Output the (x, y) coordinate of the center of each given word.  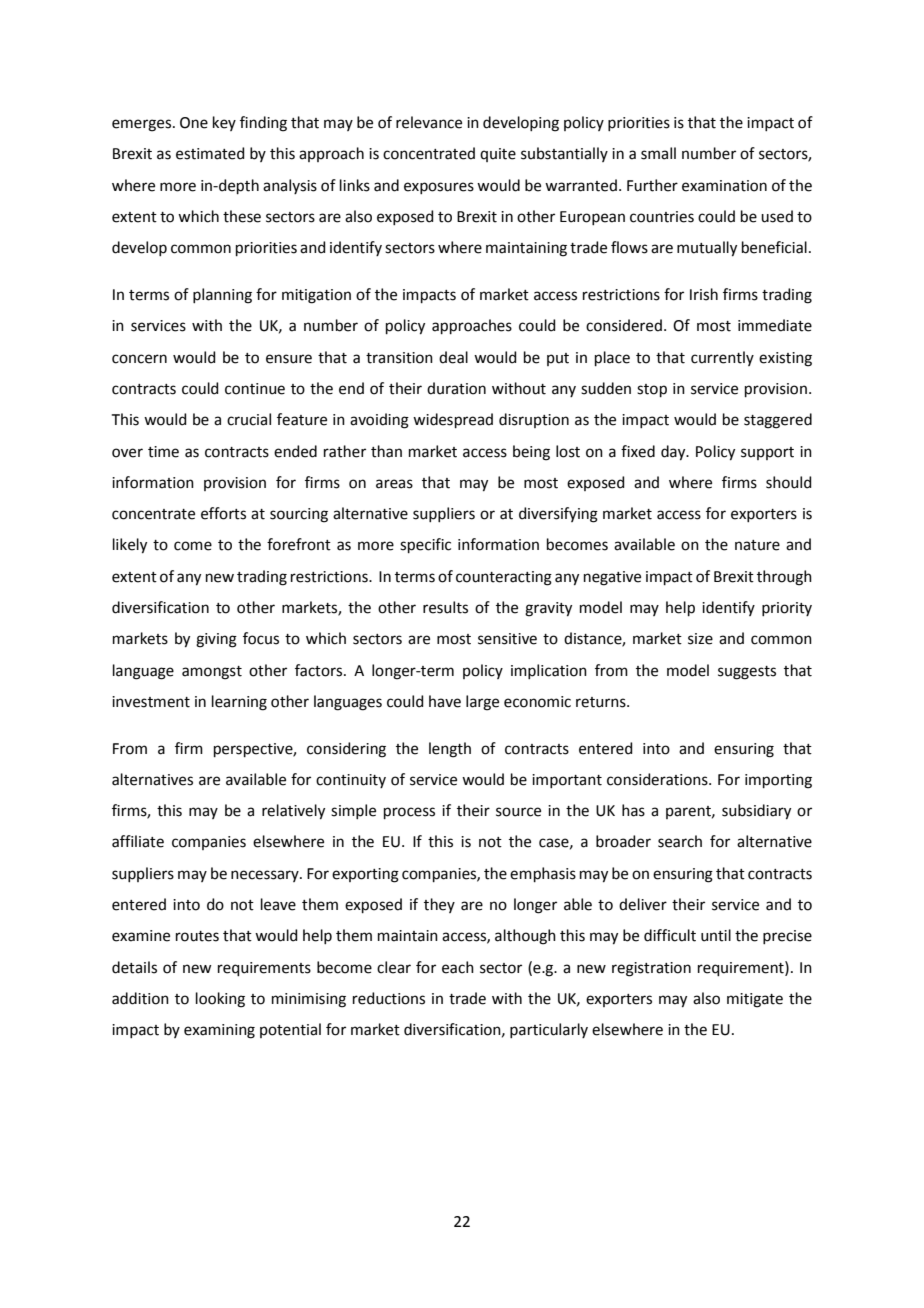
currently (722, 358)
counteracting (504, 578)
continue (255, 389)
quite (498, 155)
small (658, 153)
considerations (658, 779)
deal (453, 357)
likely (130, 546)
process (409, 813)
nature (757, 545)
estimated (210, 153)
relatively (293, 812)
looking (220, 1000)
